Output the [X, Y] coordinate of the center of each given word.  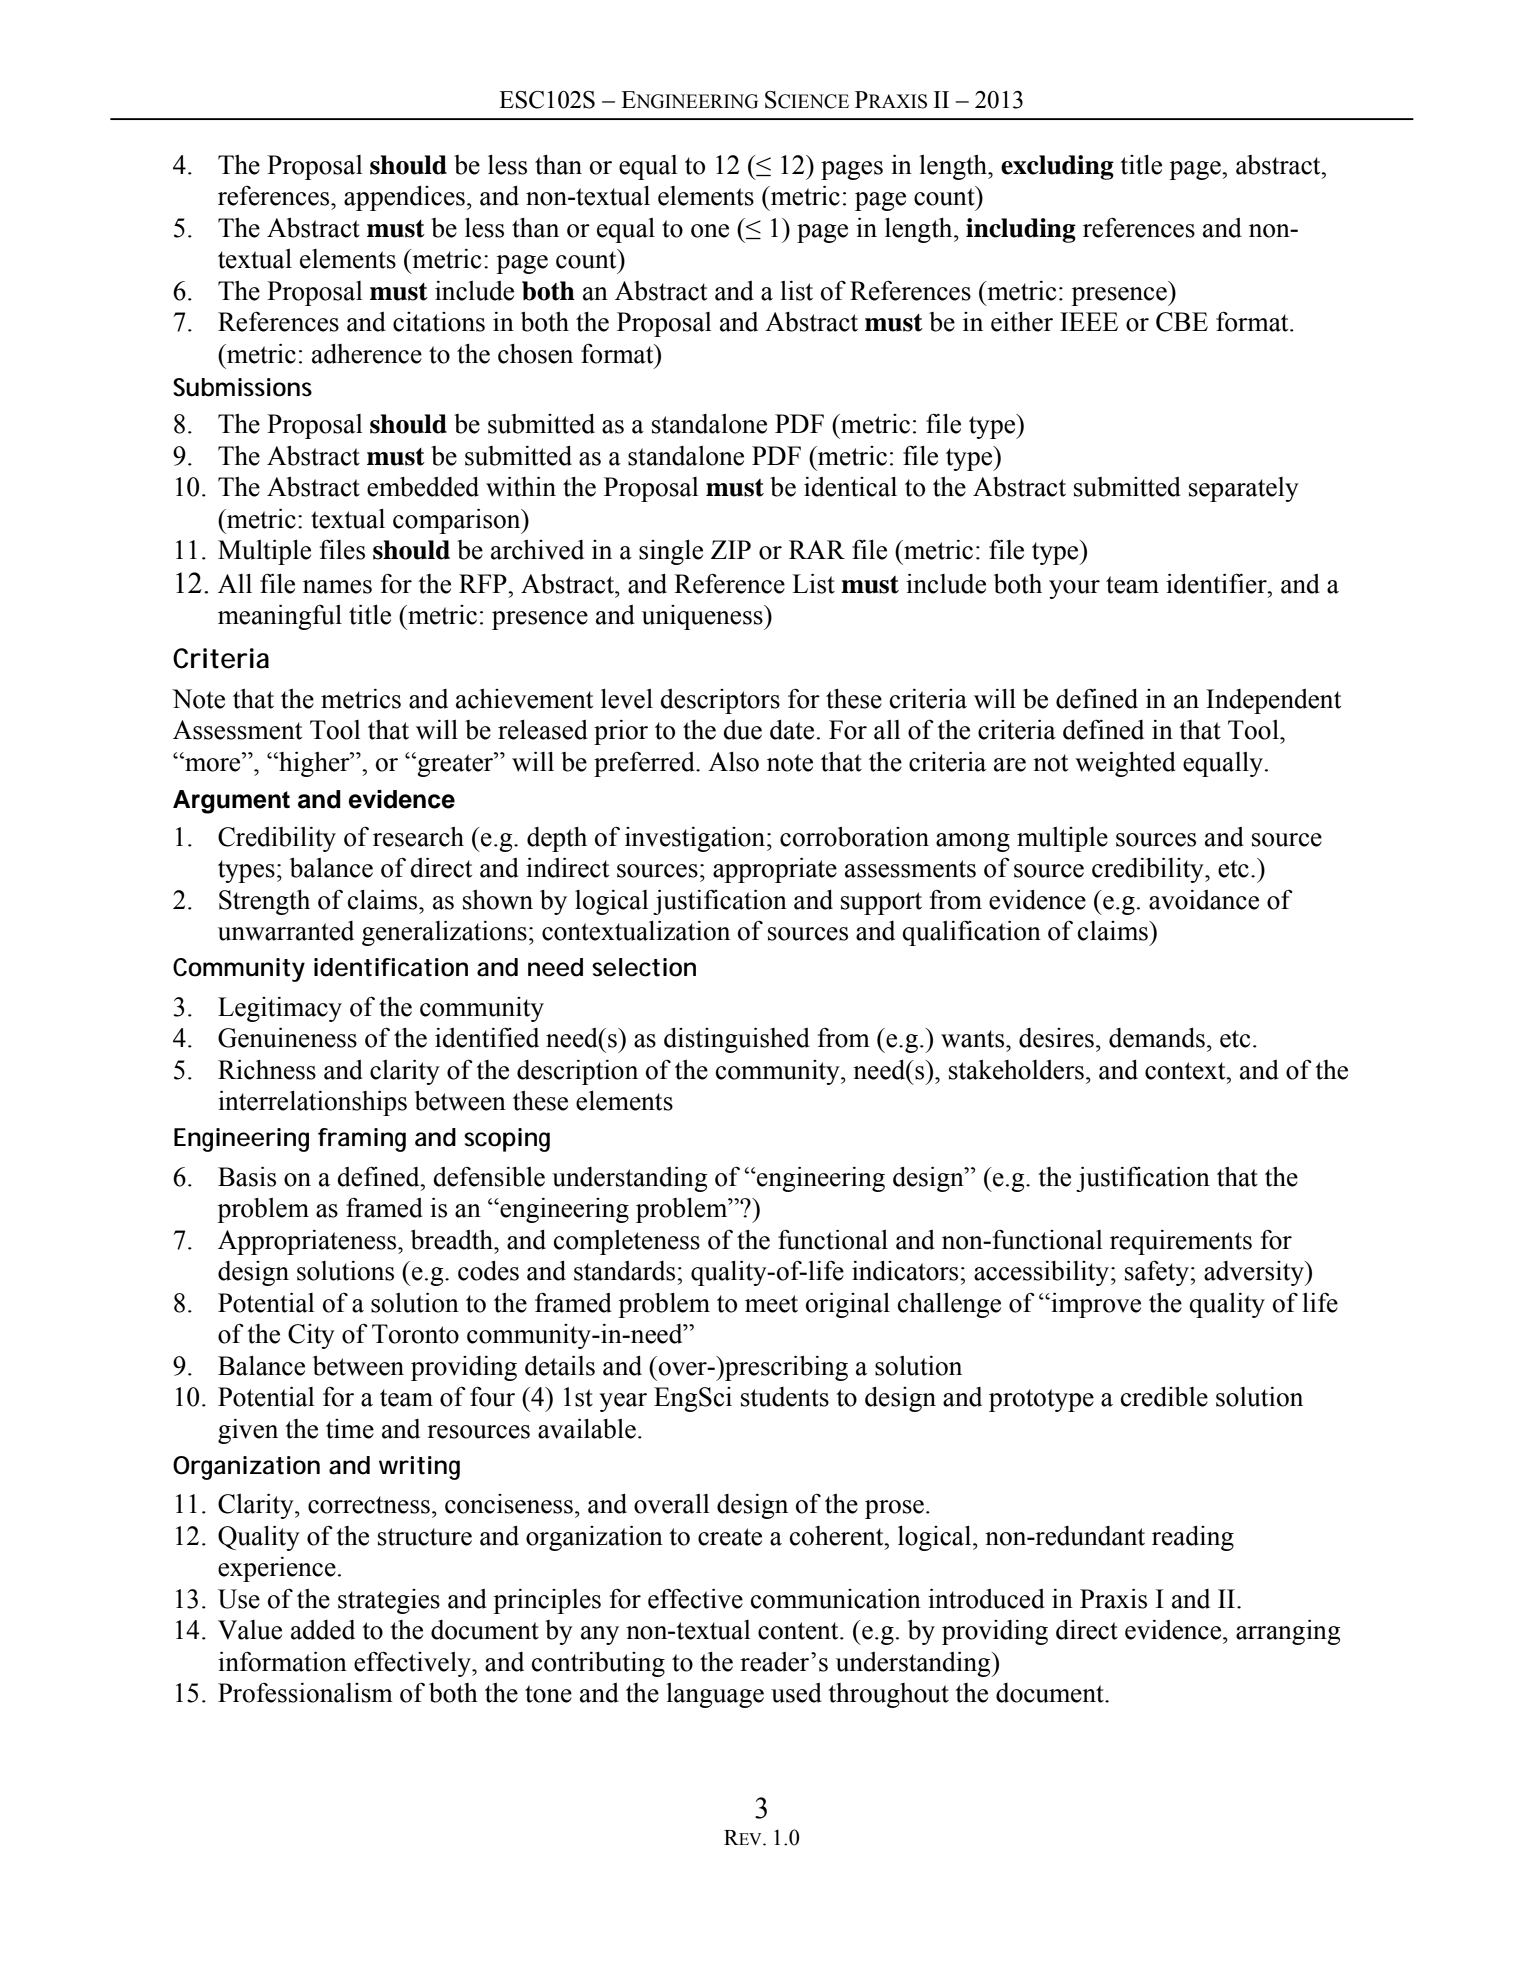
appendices [404, 198]
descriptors [720, 701]
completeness [627, 1242]
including [1021, 230]
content [799, 1631]
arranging [1288, 1632]
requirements [1181, 1242]
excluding [1057, 167]
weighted [1125, 764]
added [323, 1630]
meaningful [280, 617]
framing [362, 1140]
